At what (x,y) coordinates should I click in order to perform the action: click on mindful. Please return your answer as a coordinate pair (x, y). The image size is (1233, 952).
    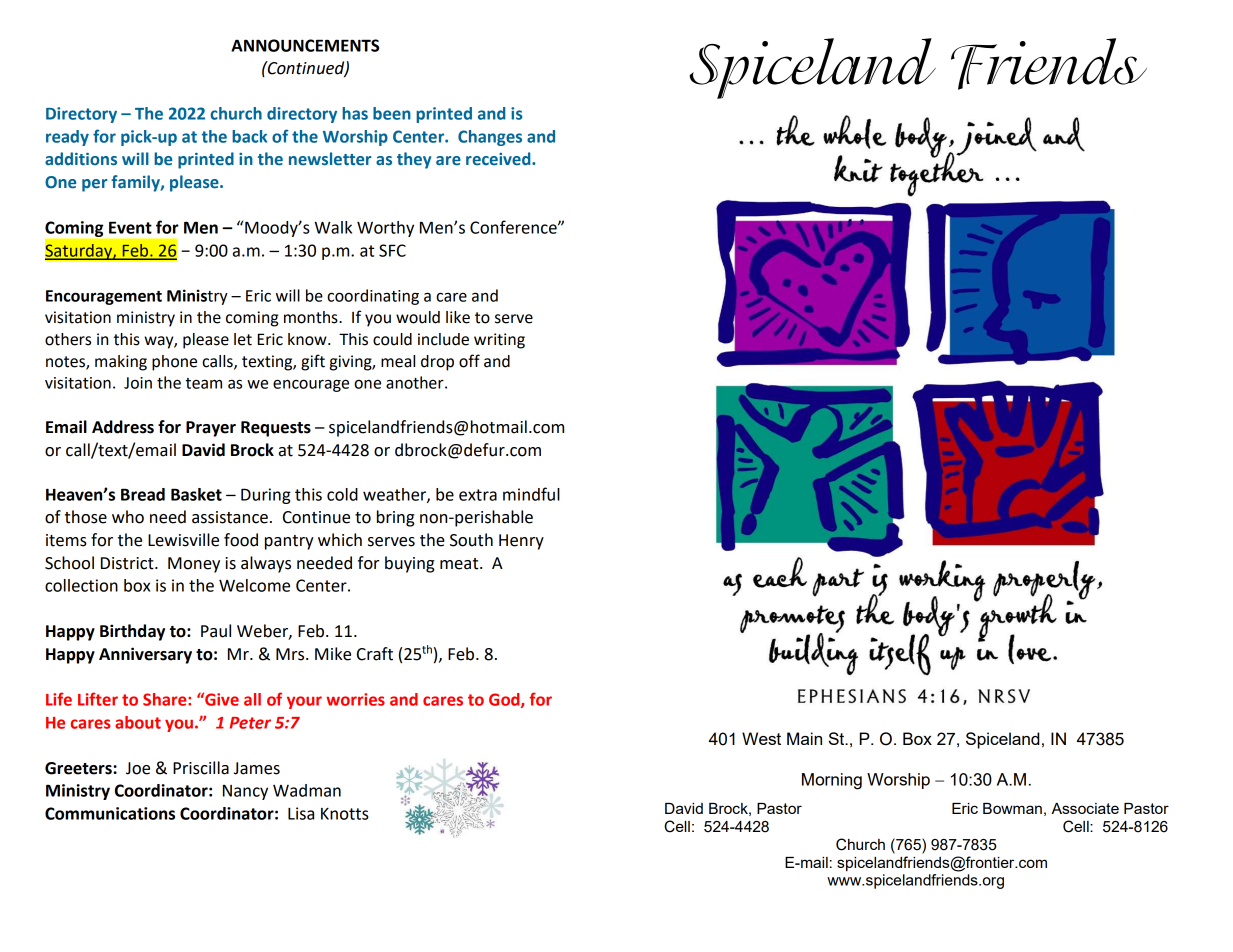
    Looking at the image, I should click on (531, 494).
